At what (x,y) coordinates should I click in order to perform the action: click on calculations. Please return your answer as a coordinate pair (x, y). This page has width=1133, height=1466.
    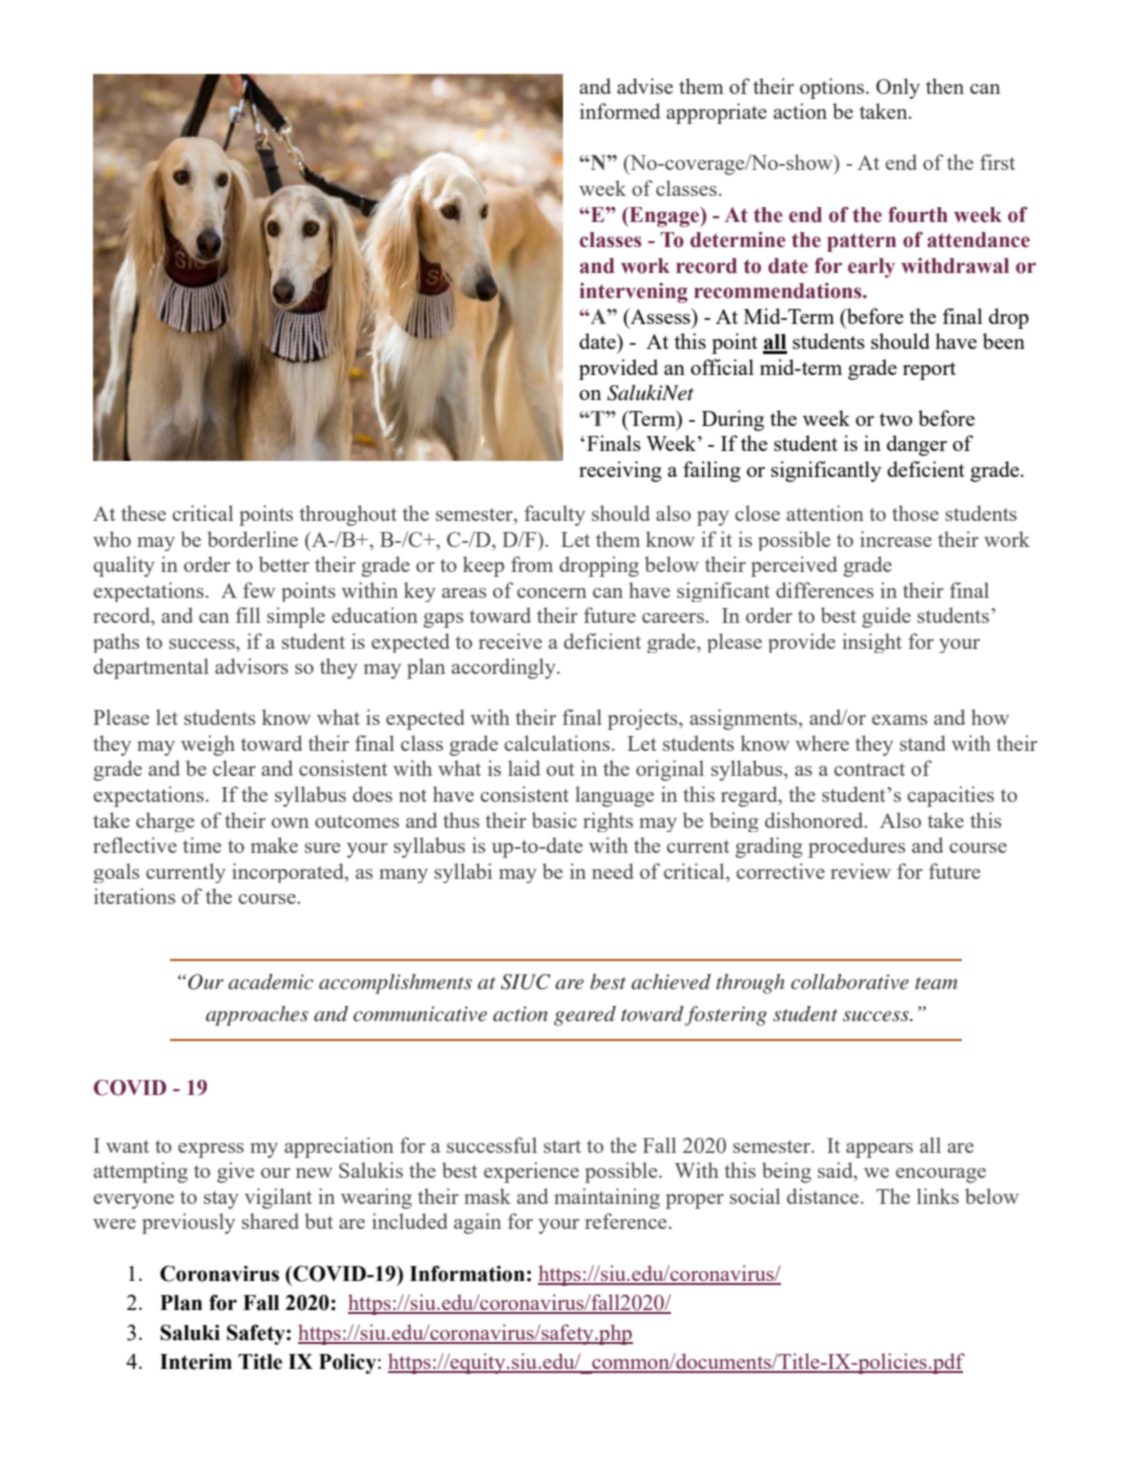
    Looking at the image, I should click on (557, 743).
